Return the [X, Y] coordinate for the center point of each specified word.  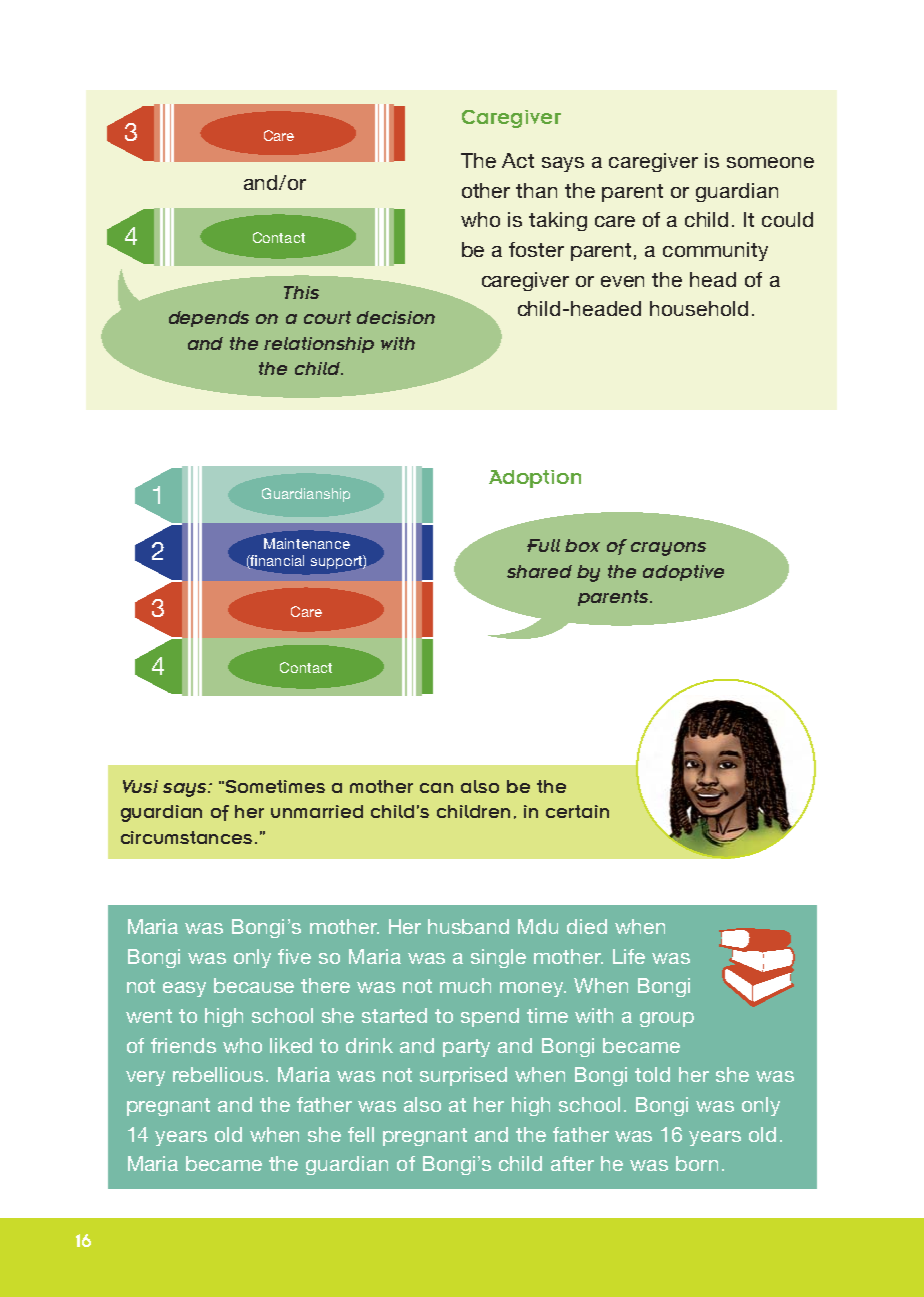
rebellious [220, 1074]
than [536, 190]
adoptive [683, 573]
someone [770, 162]
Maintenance [307, 543]
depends [209, 319]
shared [539, 571]
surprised [463, 1076]
